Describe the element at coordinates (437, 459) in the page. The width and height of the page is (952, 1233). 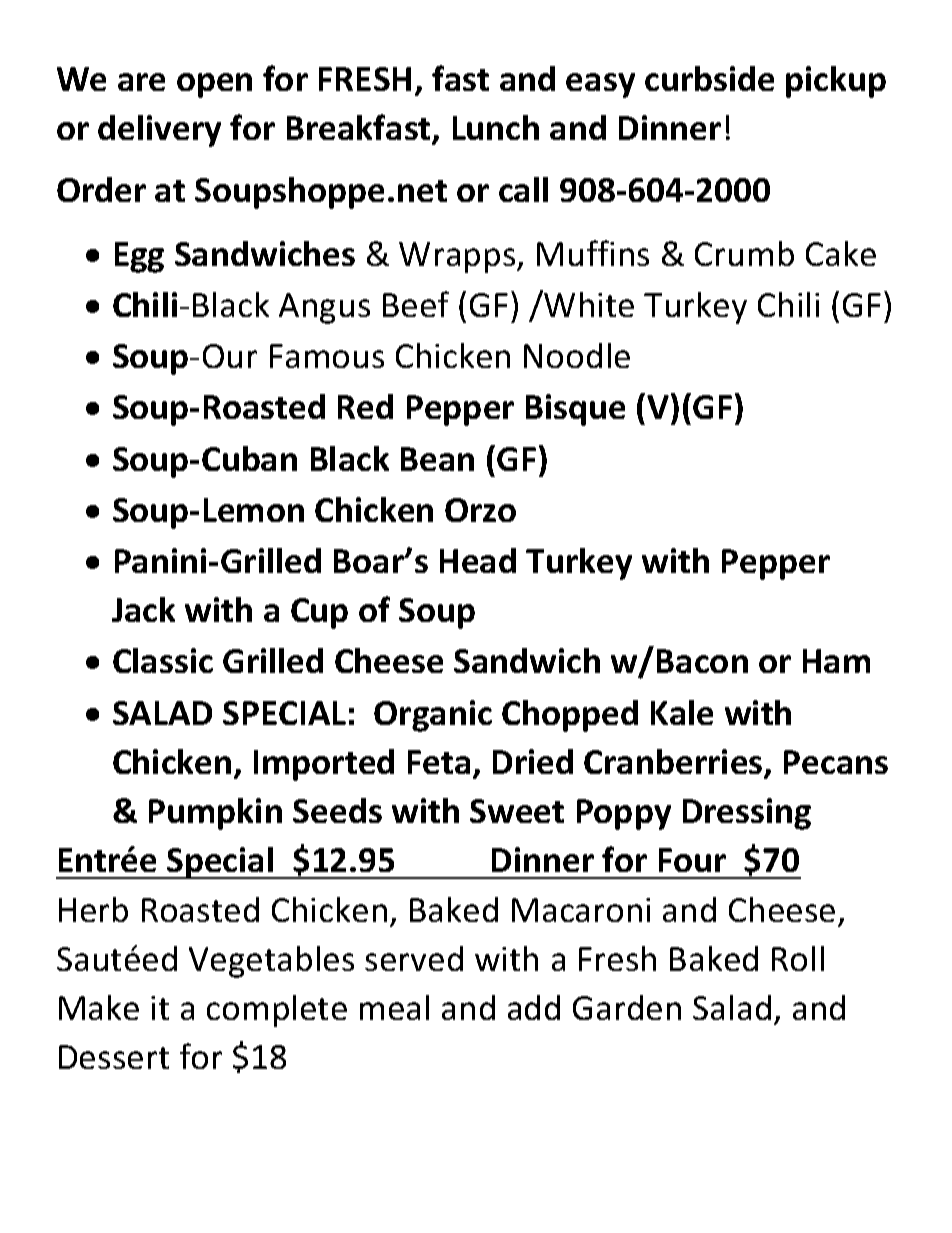
I see `Bean` at that location.
